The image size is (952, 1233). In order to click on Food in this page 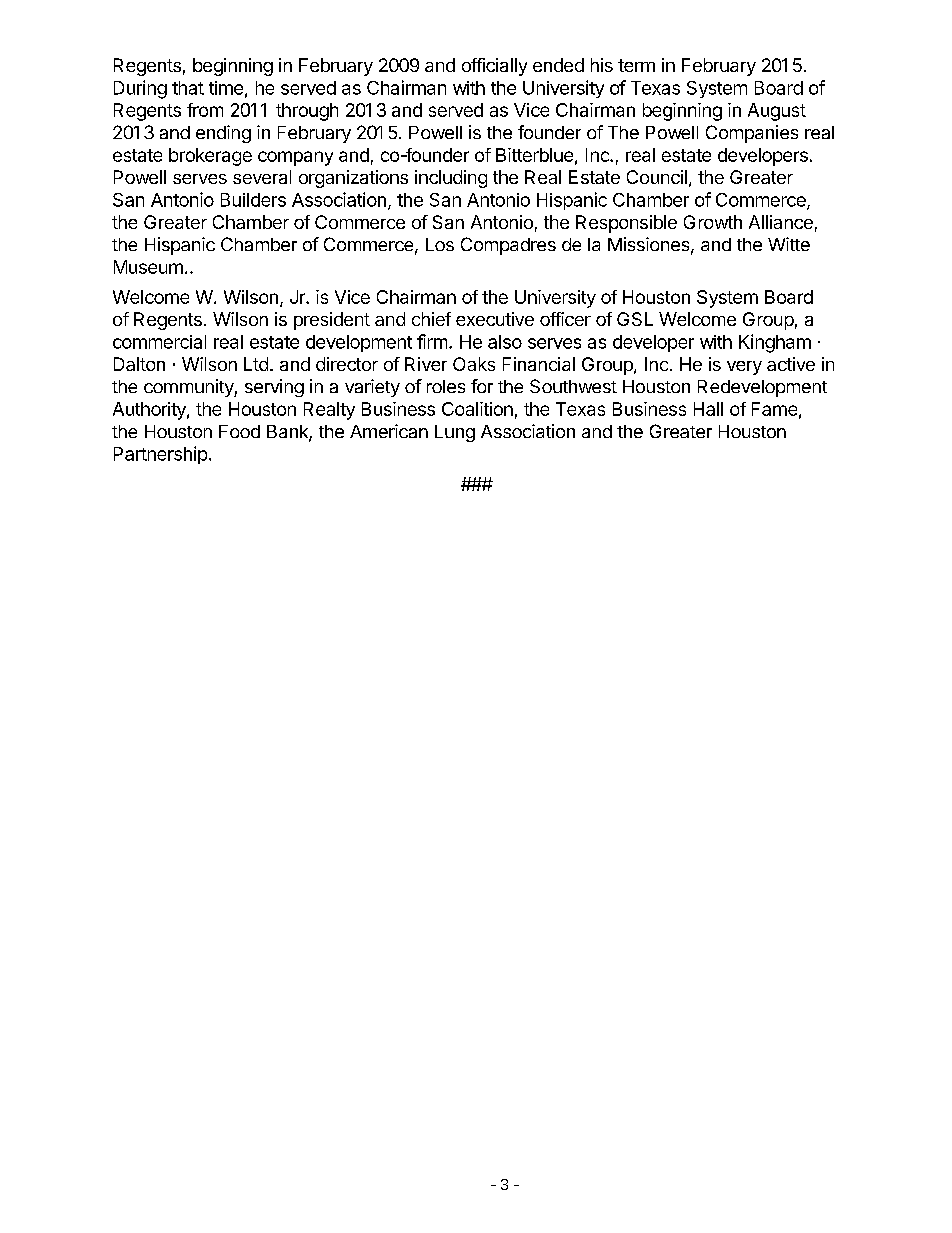, I will do `click(239, 431)`.
